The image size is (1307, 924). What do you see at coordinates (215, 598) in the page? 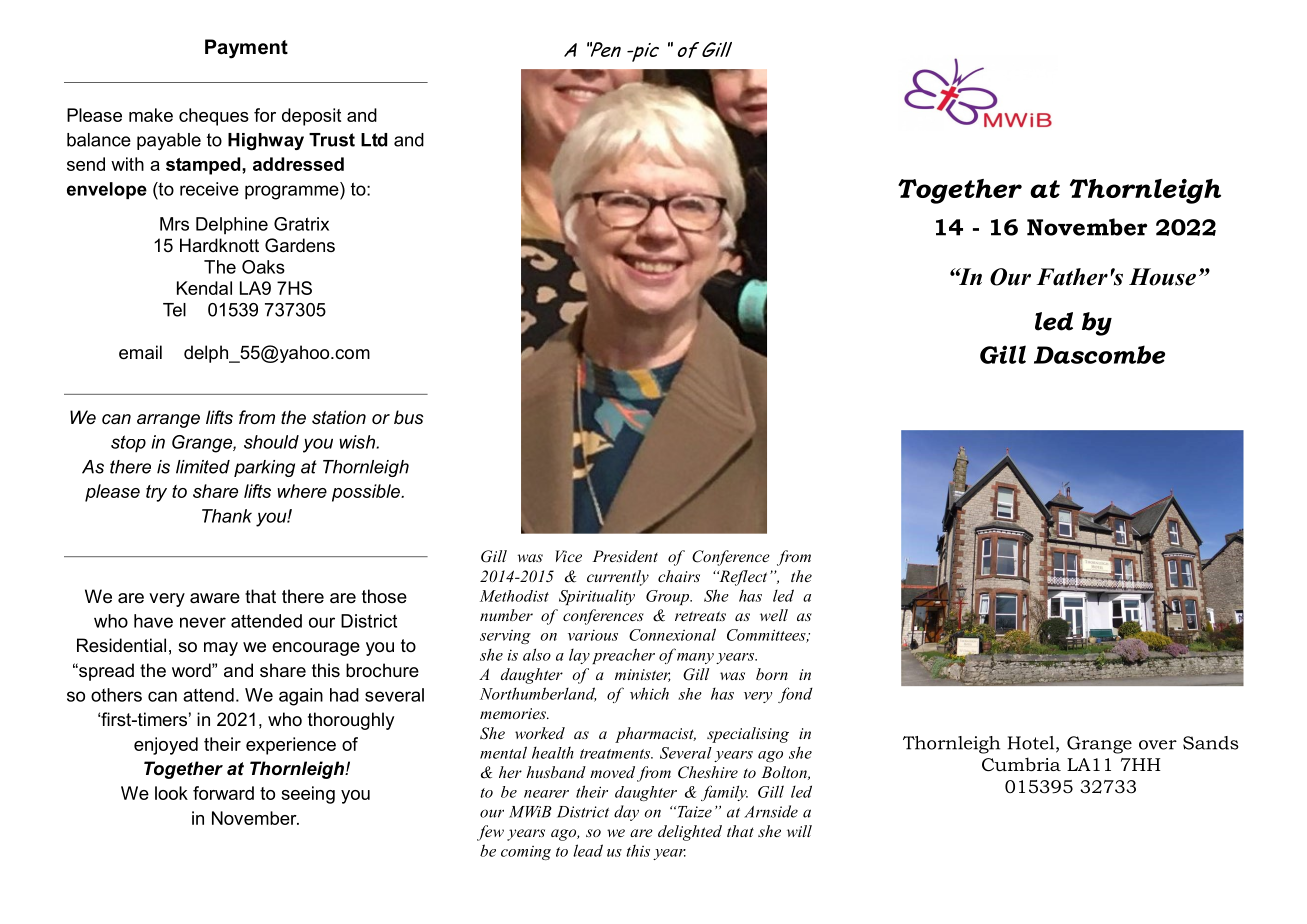
I see `aware` at bounding box center [215, 598].
